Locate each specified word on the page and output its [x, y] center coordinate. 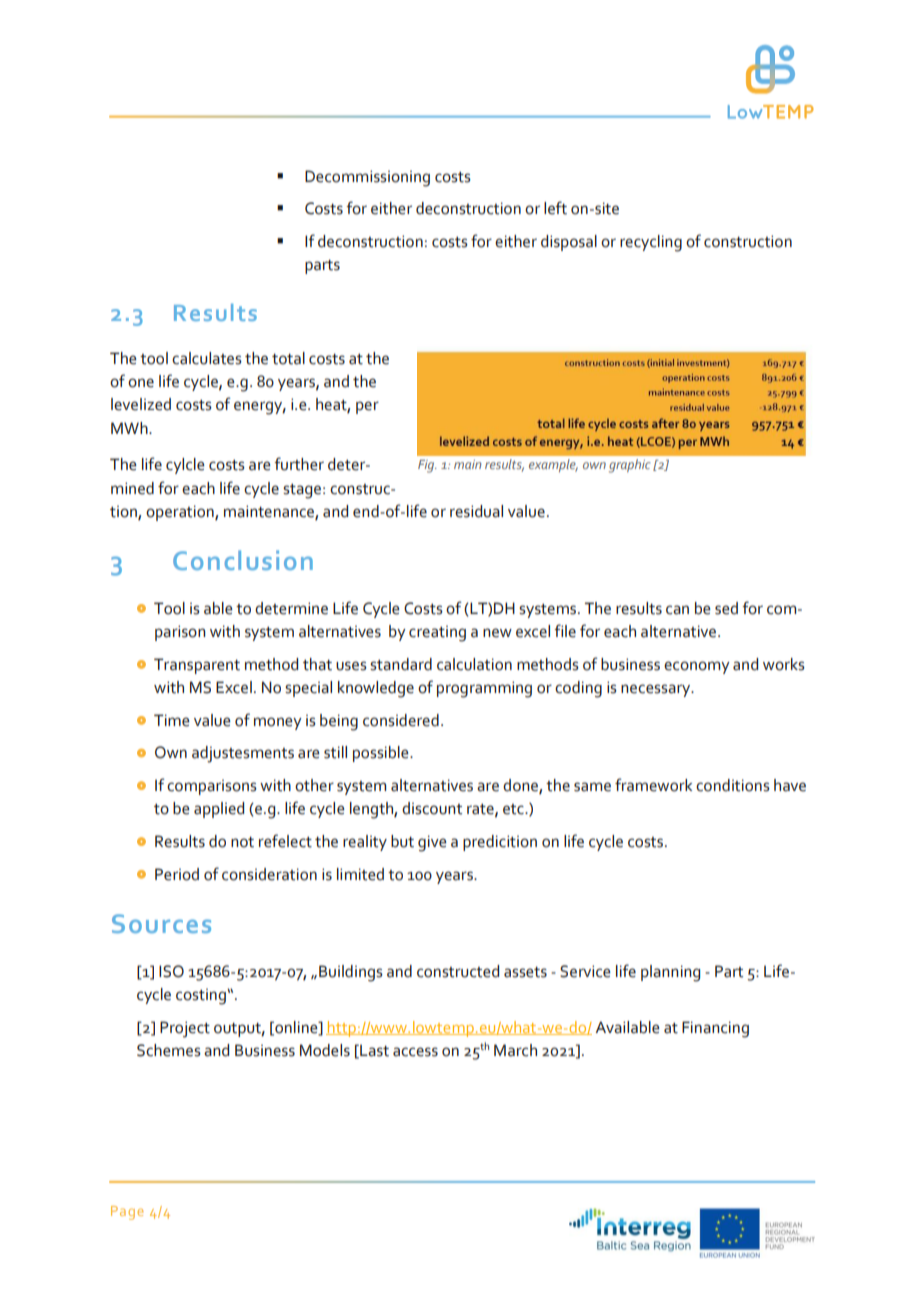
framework [653, 785]
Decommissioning [367, 178]
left [555, 208]
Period [177, 874]
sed [726, 608]
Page [127, 1213]
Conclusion [243, 560]
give [432, 843]
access [415, 1052]
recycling [651, 243]
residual [476, 511]
